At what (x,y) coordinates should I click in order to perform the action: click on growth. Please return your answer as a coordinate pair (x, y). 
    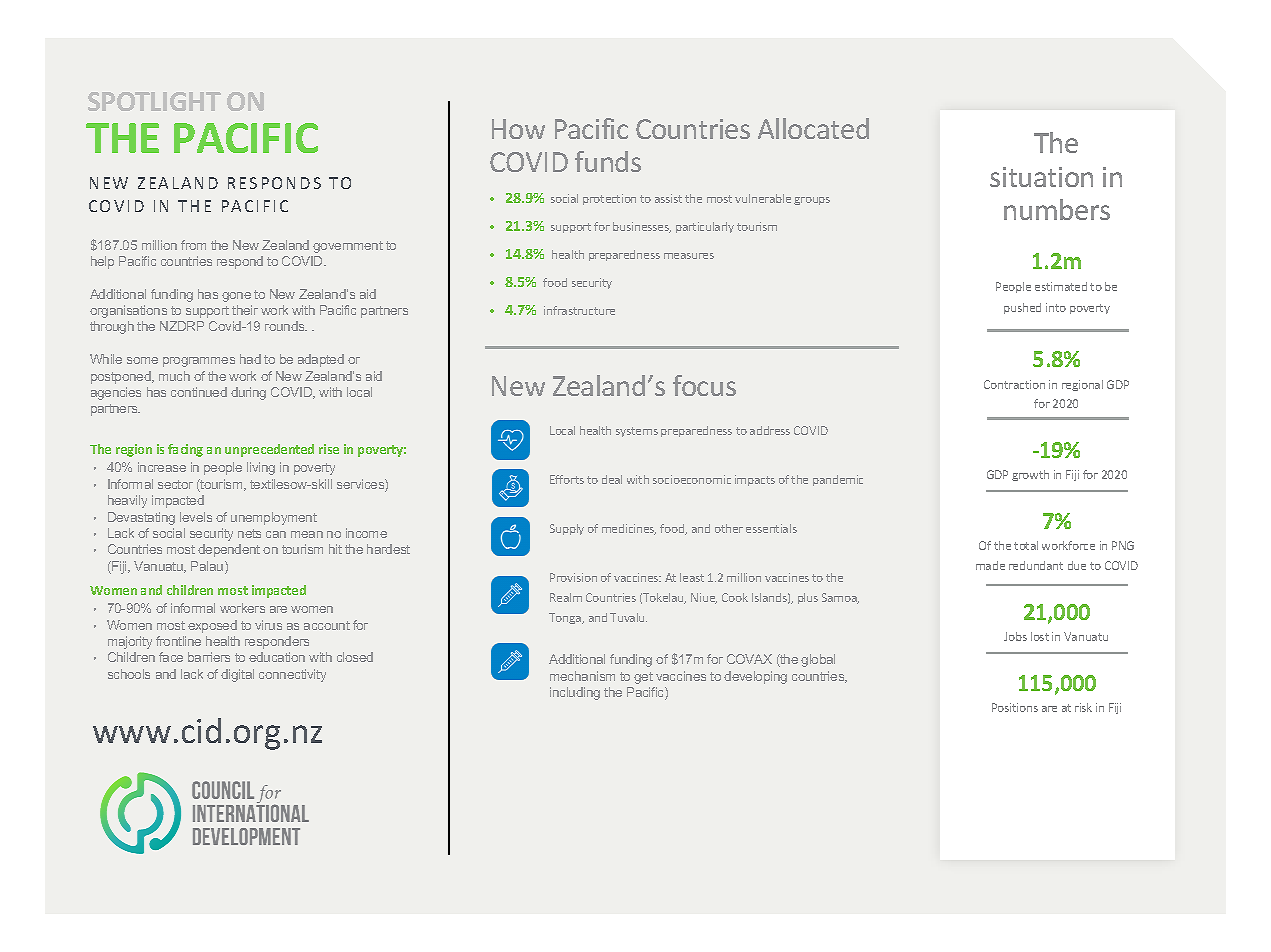
    Looking at the image, I should click on (1030, 475).
